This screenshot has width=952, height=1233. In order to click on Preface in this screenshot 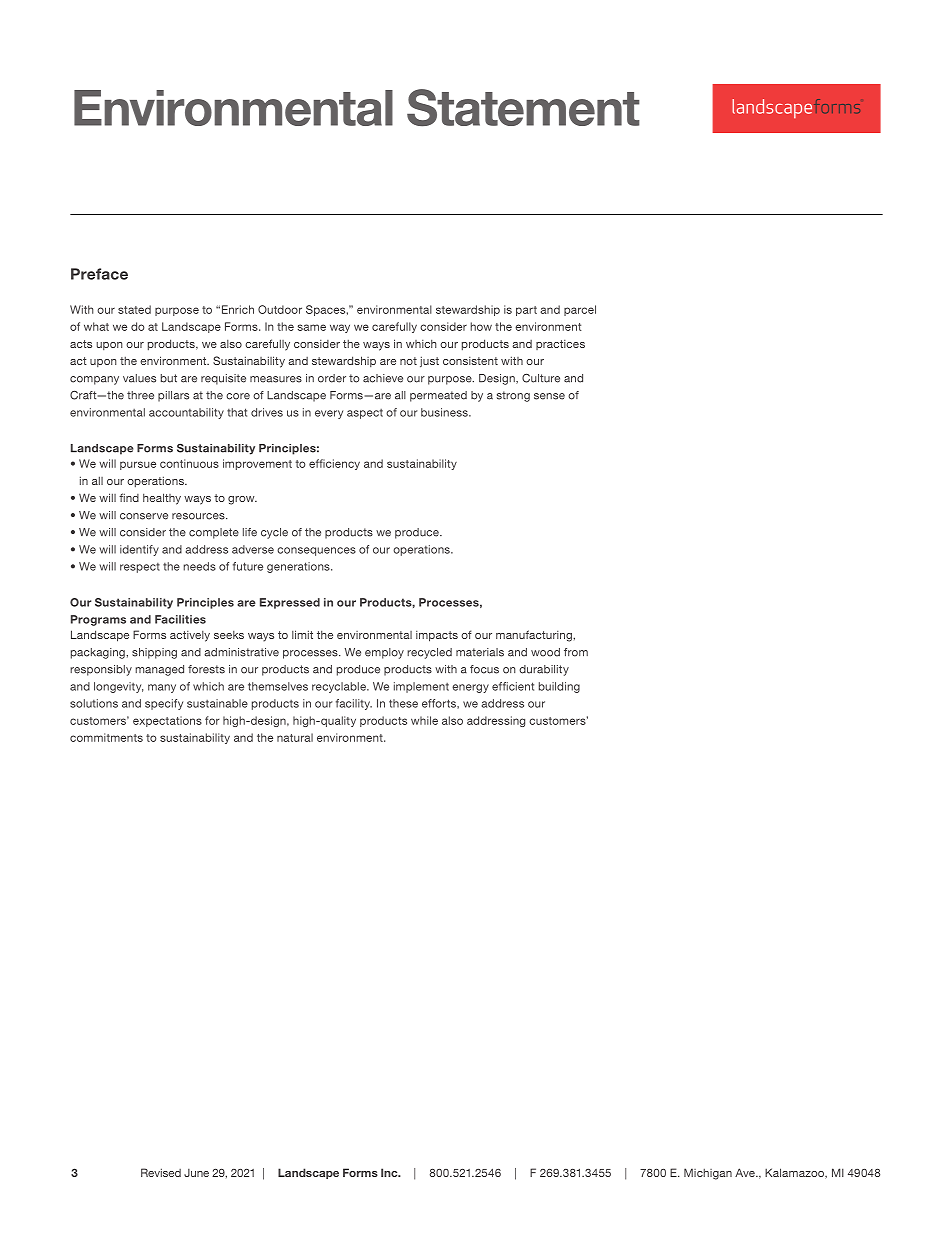, I will do `click(99, 274)`.
